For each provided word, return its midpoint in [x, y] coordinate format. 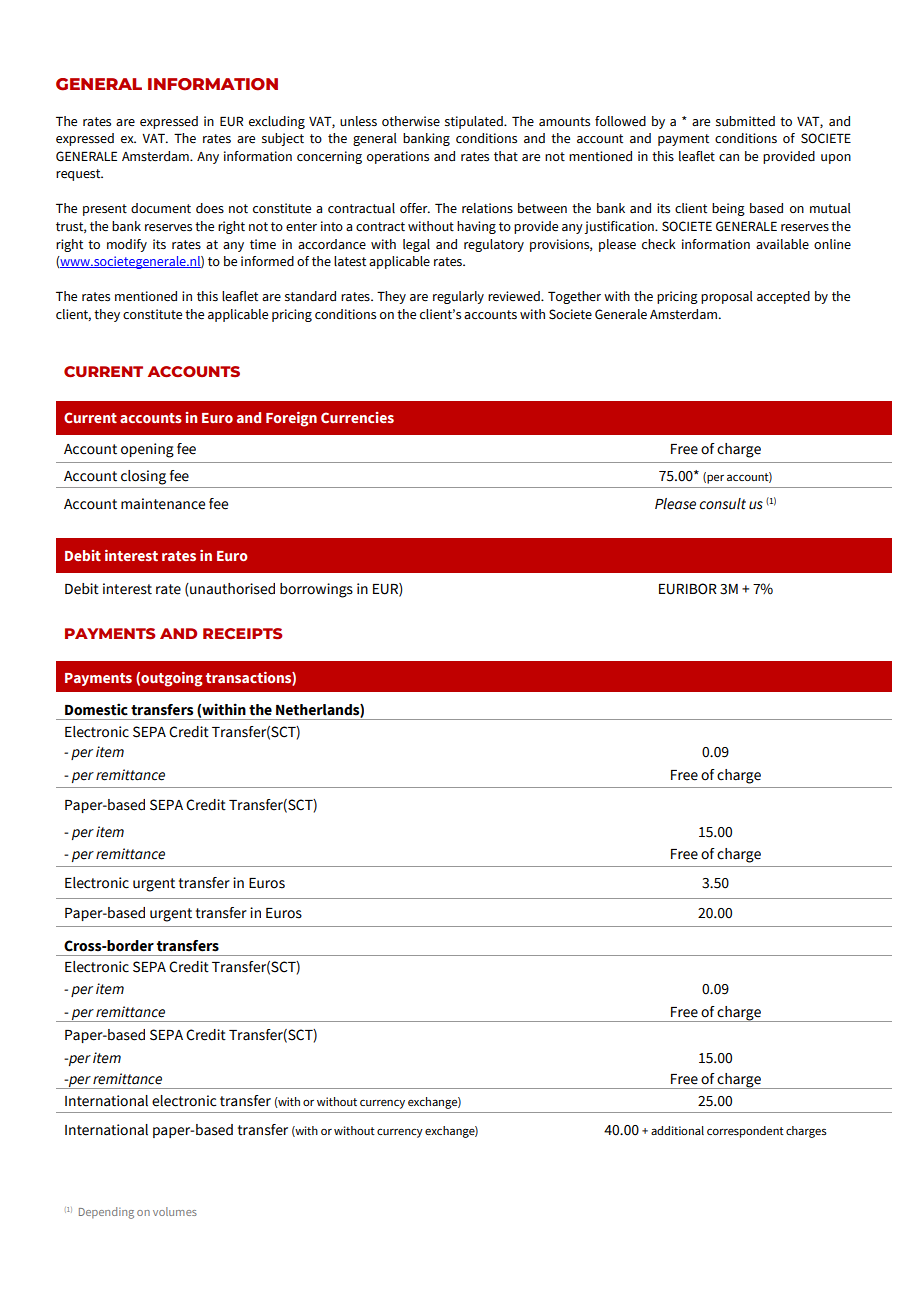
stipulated [475, 122]
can [729, 157]
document [161, 208]
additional [677, 1130]
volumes [175, 1211]
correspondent [745, 1132]
